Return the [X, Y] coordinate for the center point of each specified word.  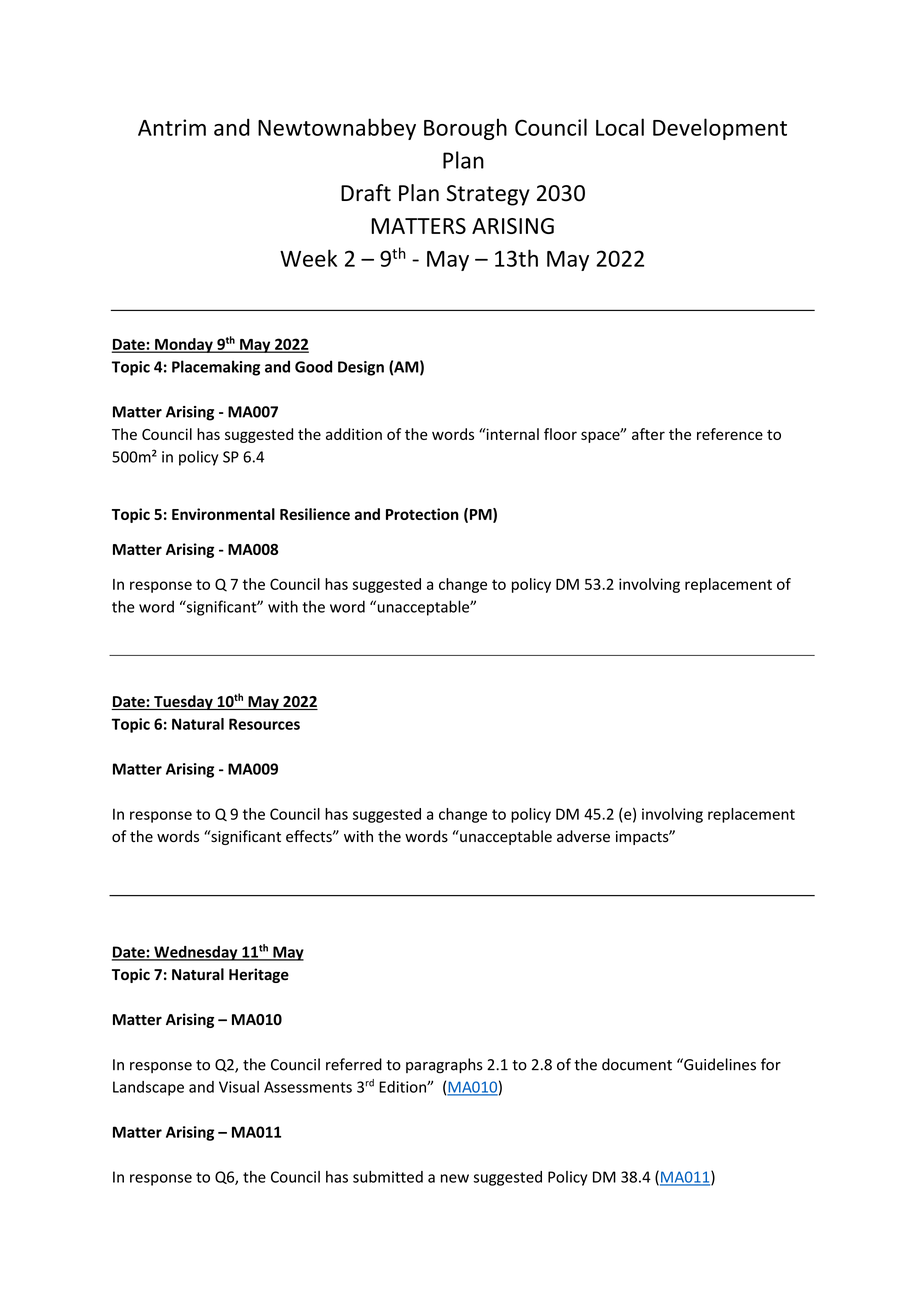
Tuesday [183, 702]
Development [720, 129]
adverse [583, 836]
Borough [465, 129]
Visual [239, 1087]
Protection [422, 514]
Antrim [172, 127]
